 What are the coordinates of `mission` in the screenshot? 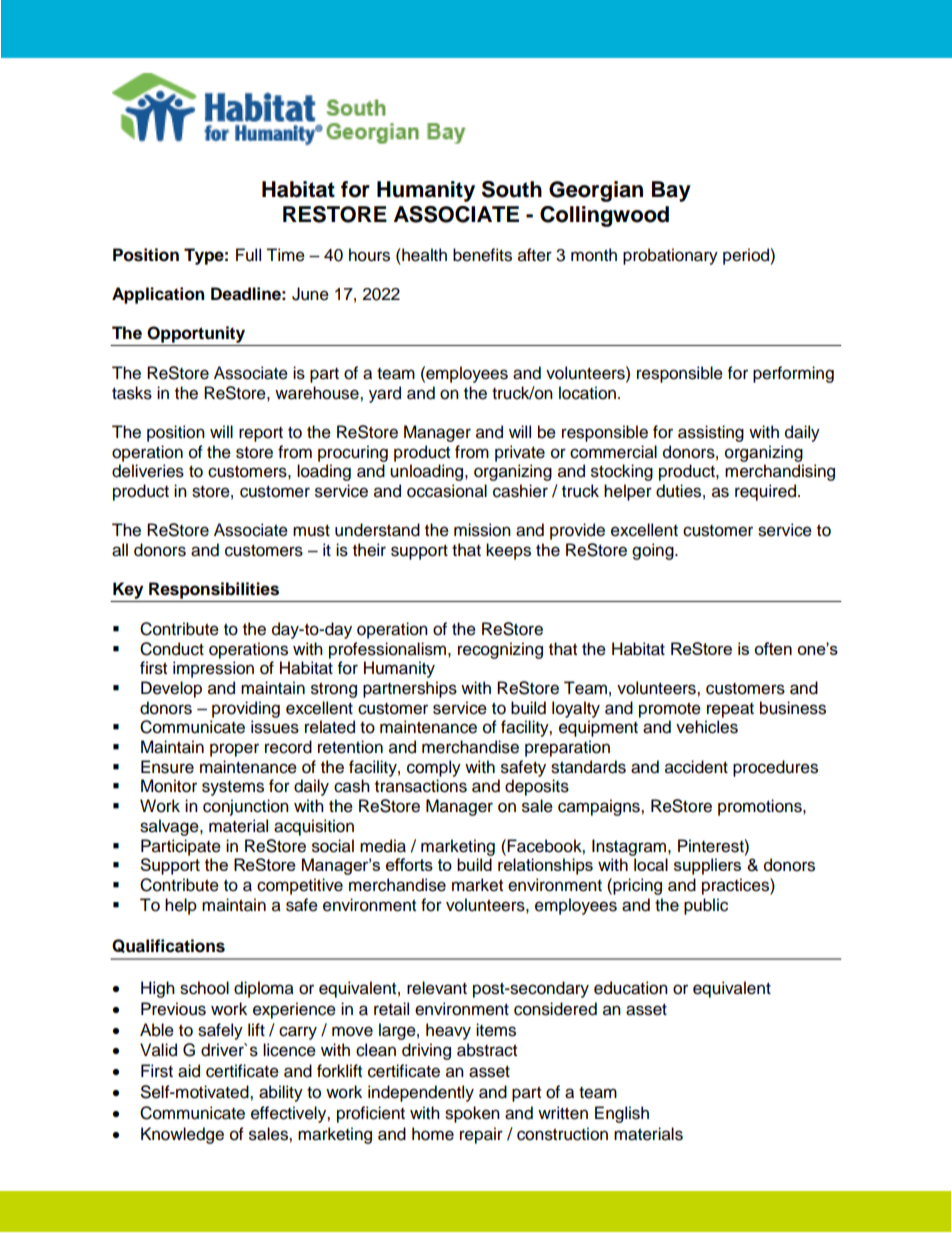 It's located at (482, 530).
